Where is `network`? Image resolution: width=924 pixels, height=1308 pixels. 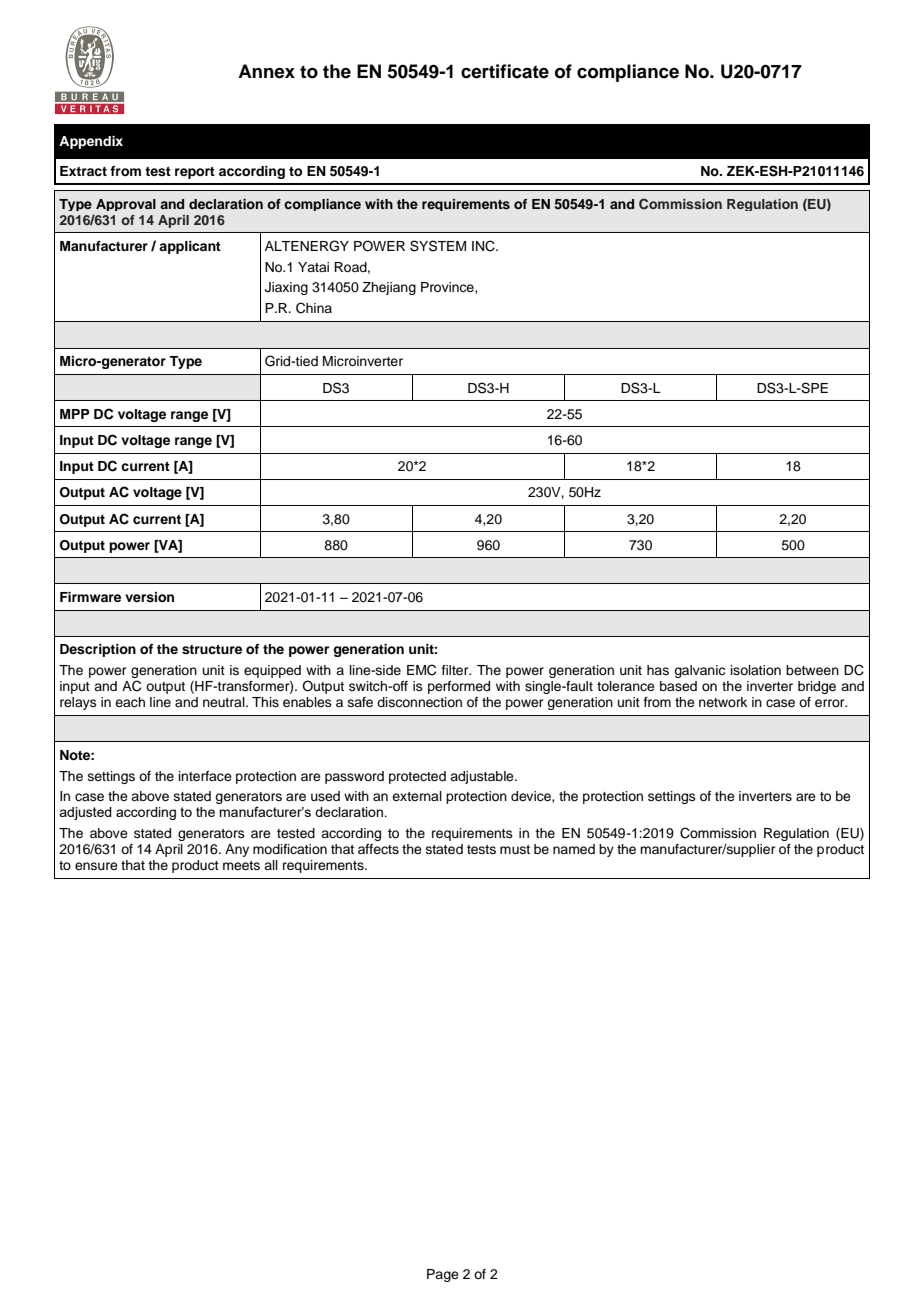
network is located at coordinates (723, 702).
